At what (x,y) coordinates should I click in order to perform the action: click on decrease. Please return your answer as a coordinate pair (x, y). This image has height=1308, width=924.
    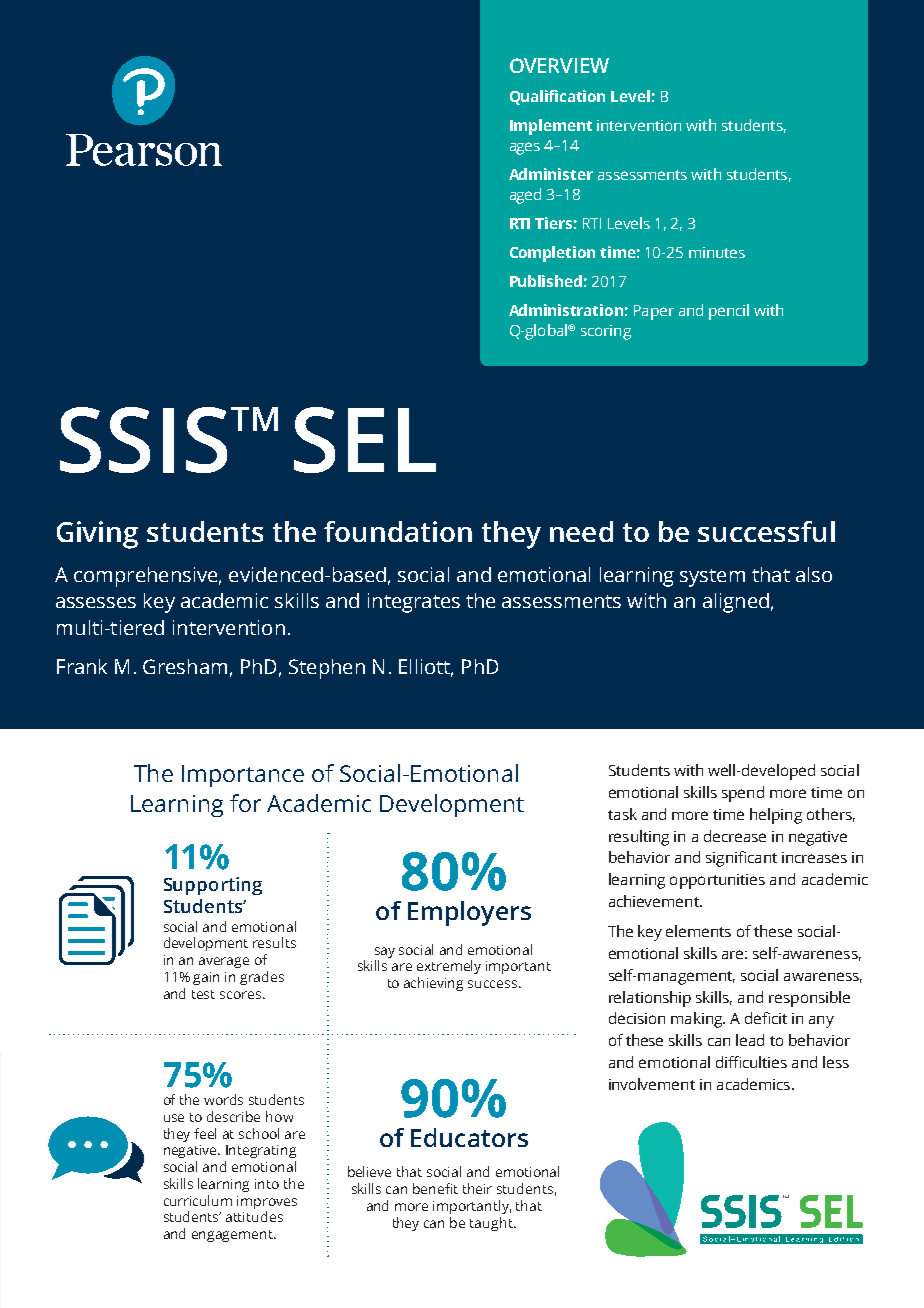
    Looking at the image, I should click on (735, 836).
